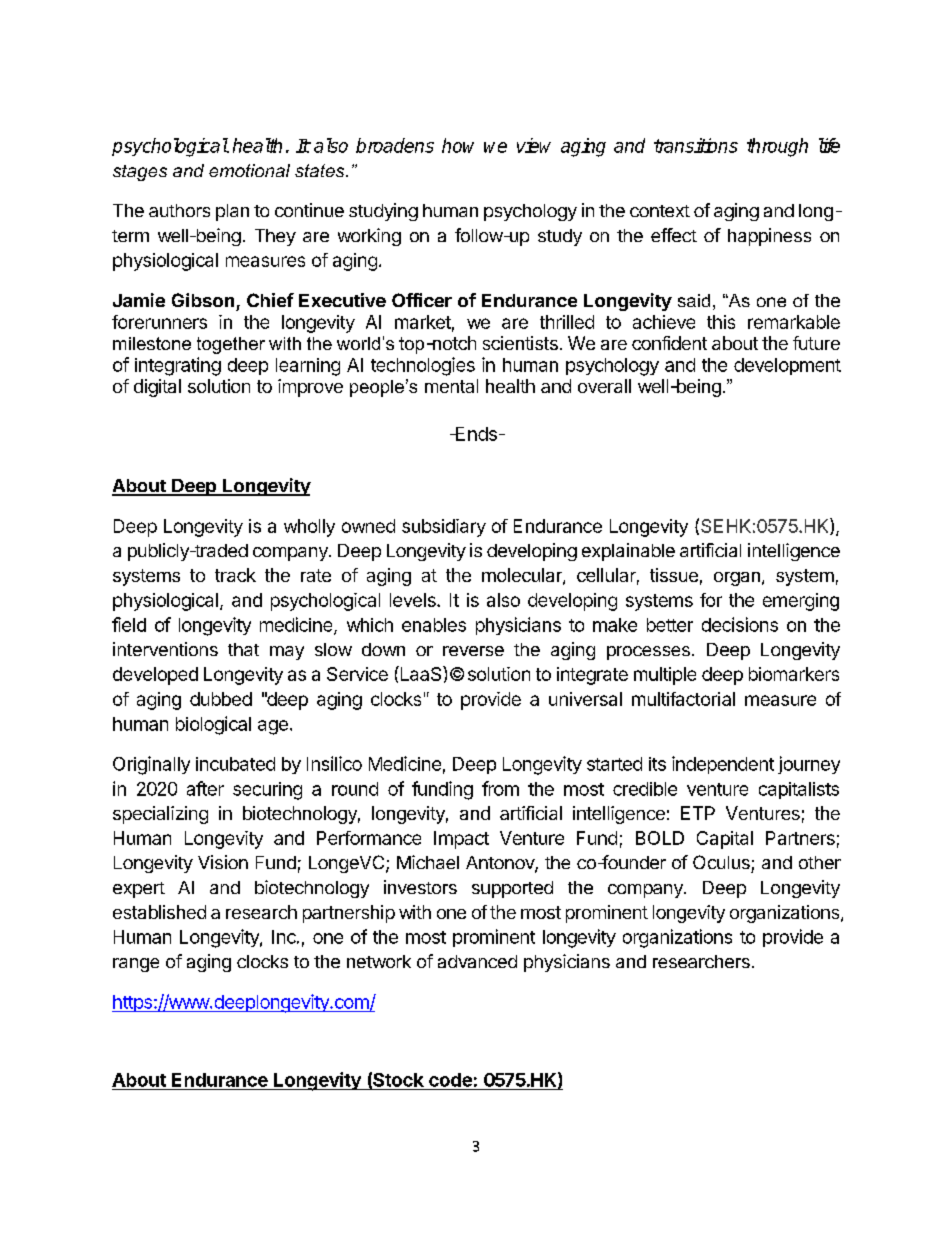  Describe the element at coordinates (777, 147) in the screenshot. I see `through` at that location.
